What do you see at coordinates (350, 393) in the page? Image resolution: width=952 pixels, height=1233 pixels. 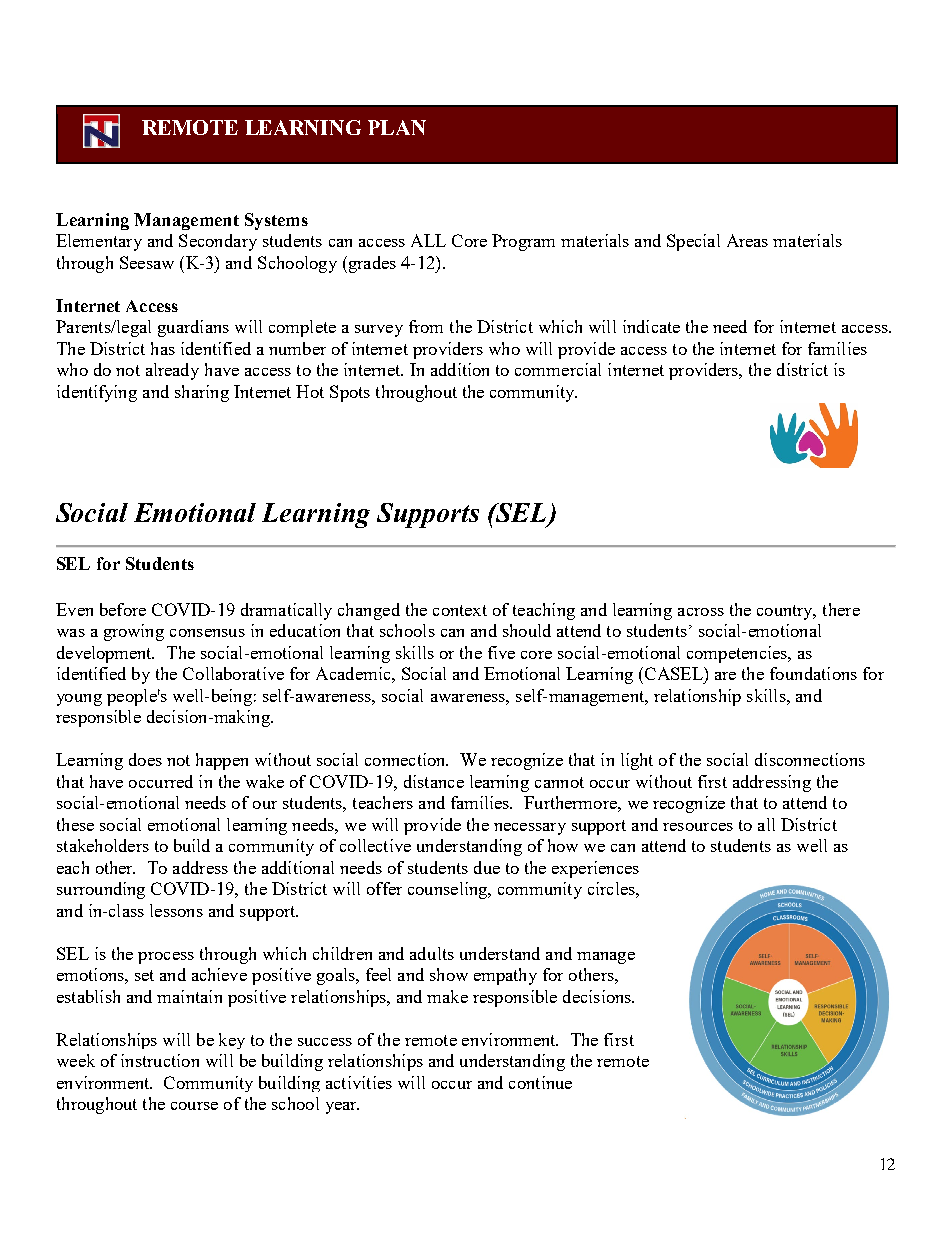 I see `Spots` at bounding box center [350, 393].
